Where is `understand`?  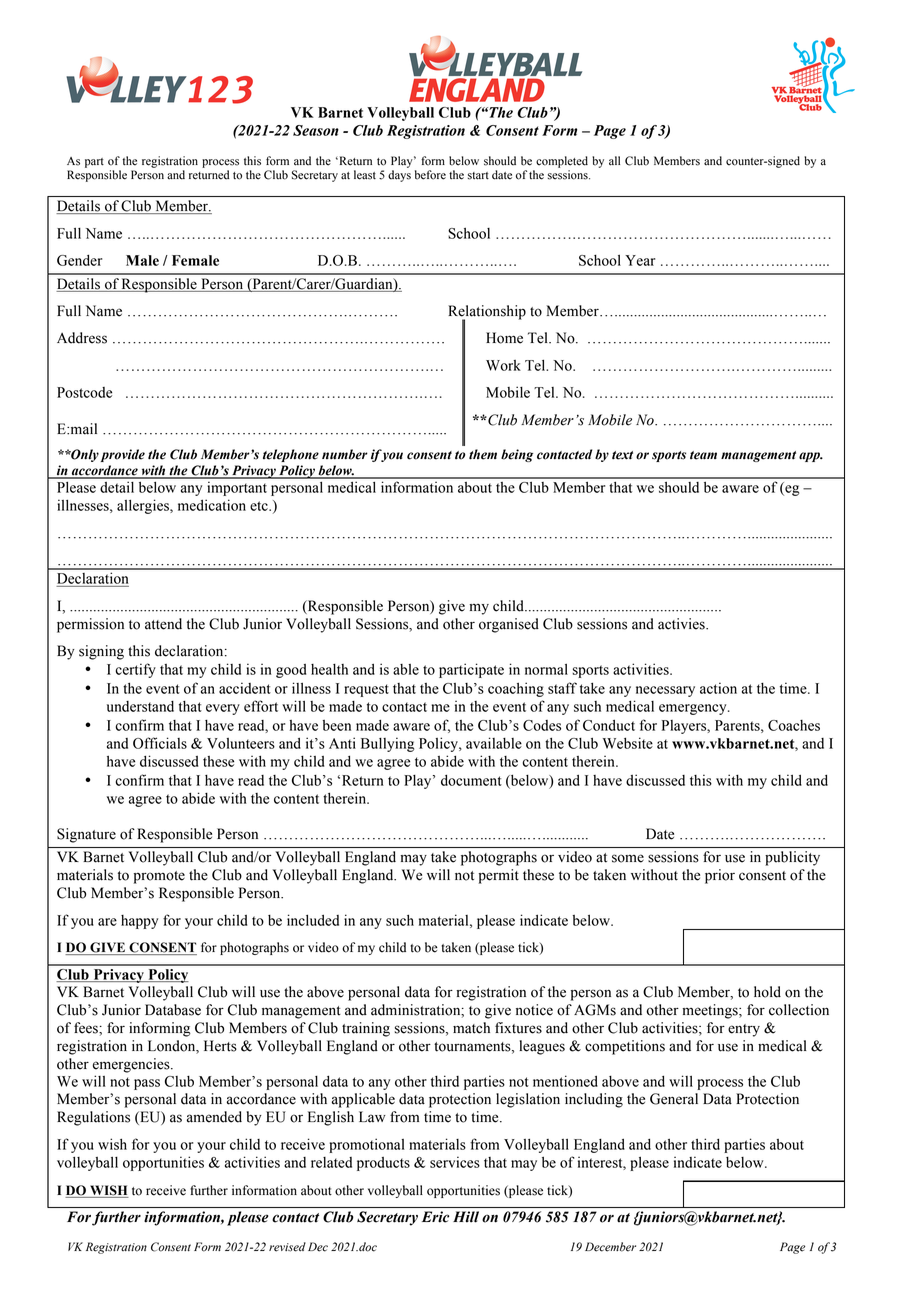 understand is located at coordinates (140, 706).
